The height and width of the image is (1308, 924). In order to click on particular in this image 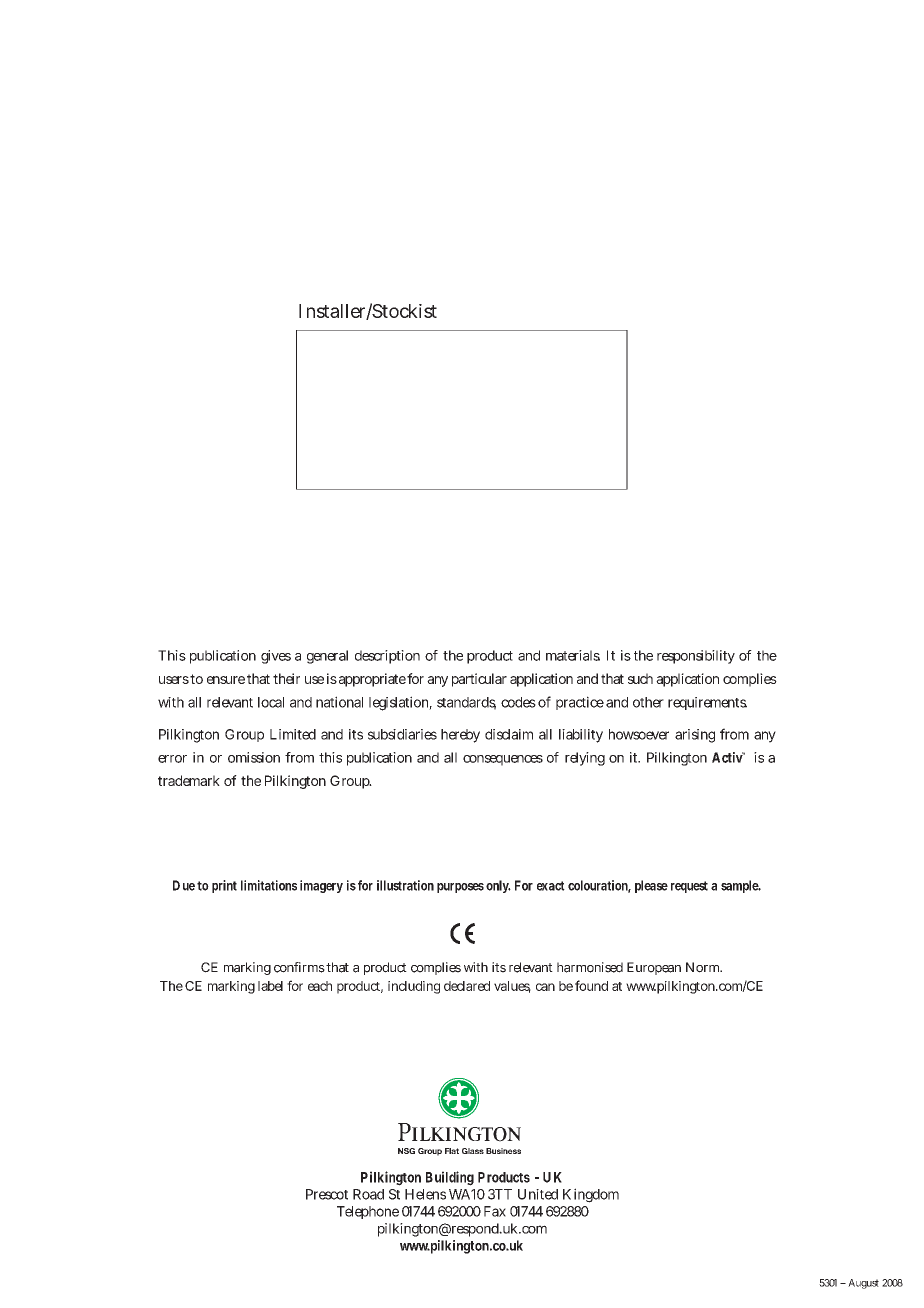, I will do `click(479, 680)`.
